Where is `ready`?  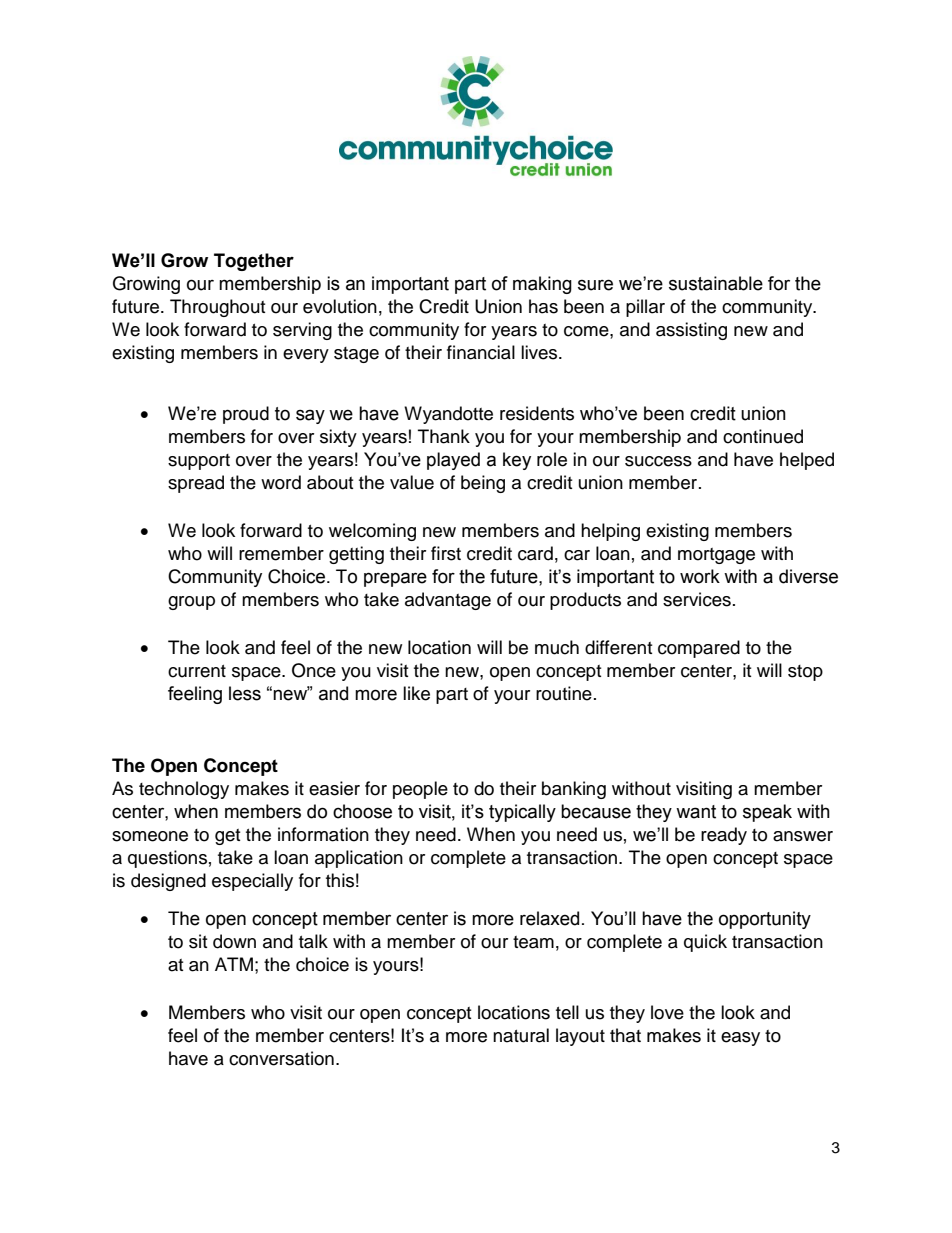
ready is located at coordinates (724, 836).
